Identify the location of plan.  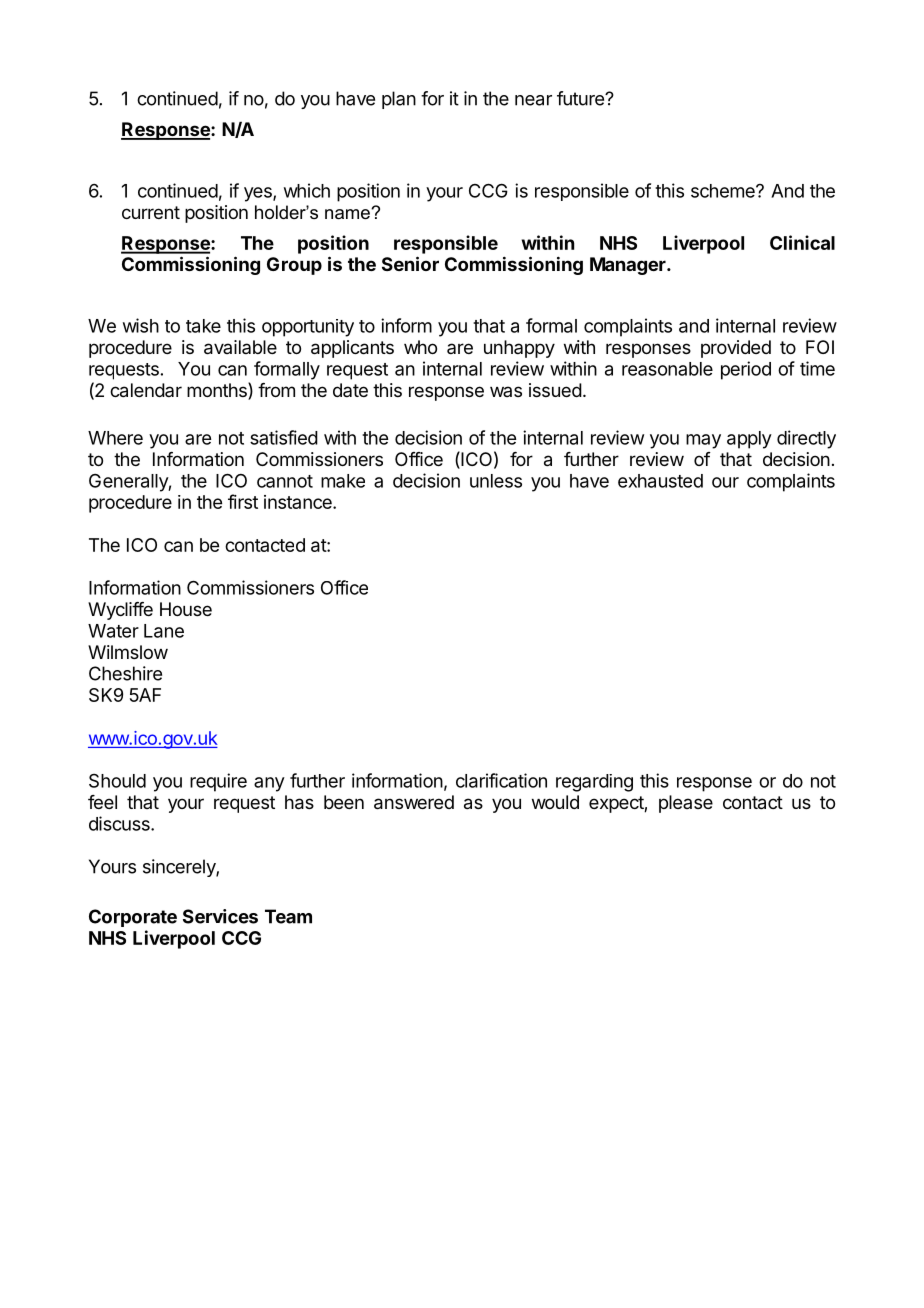
(399, 100).
